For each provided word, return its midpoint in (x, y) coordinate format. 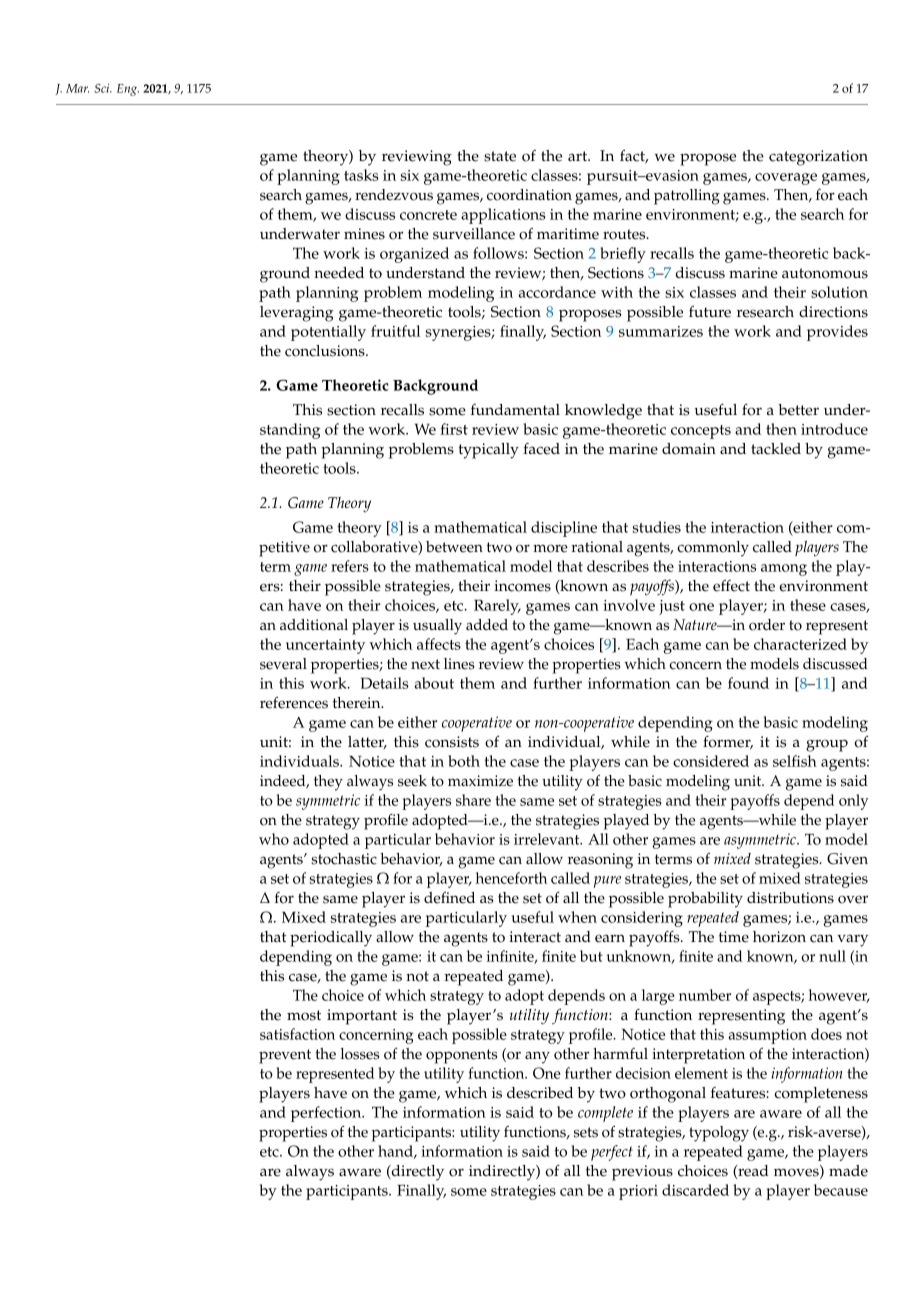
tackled (776, 449)
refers (350, 566)
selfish (795, 761)
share (473, 800)
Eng (128, 90)
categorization (818, 158)
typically (489, 451)
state (500, 156)
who (274, 839)
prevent (285, 1056)
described (540, 1093)
